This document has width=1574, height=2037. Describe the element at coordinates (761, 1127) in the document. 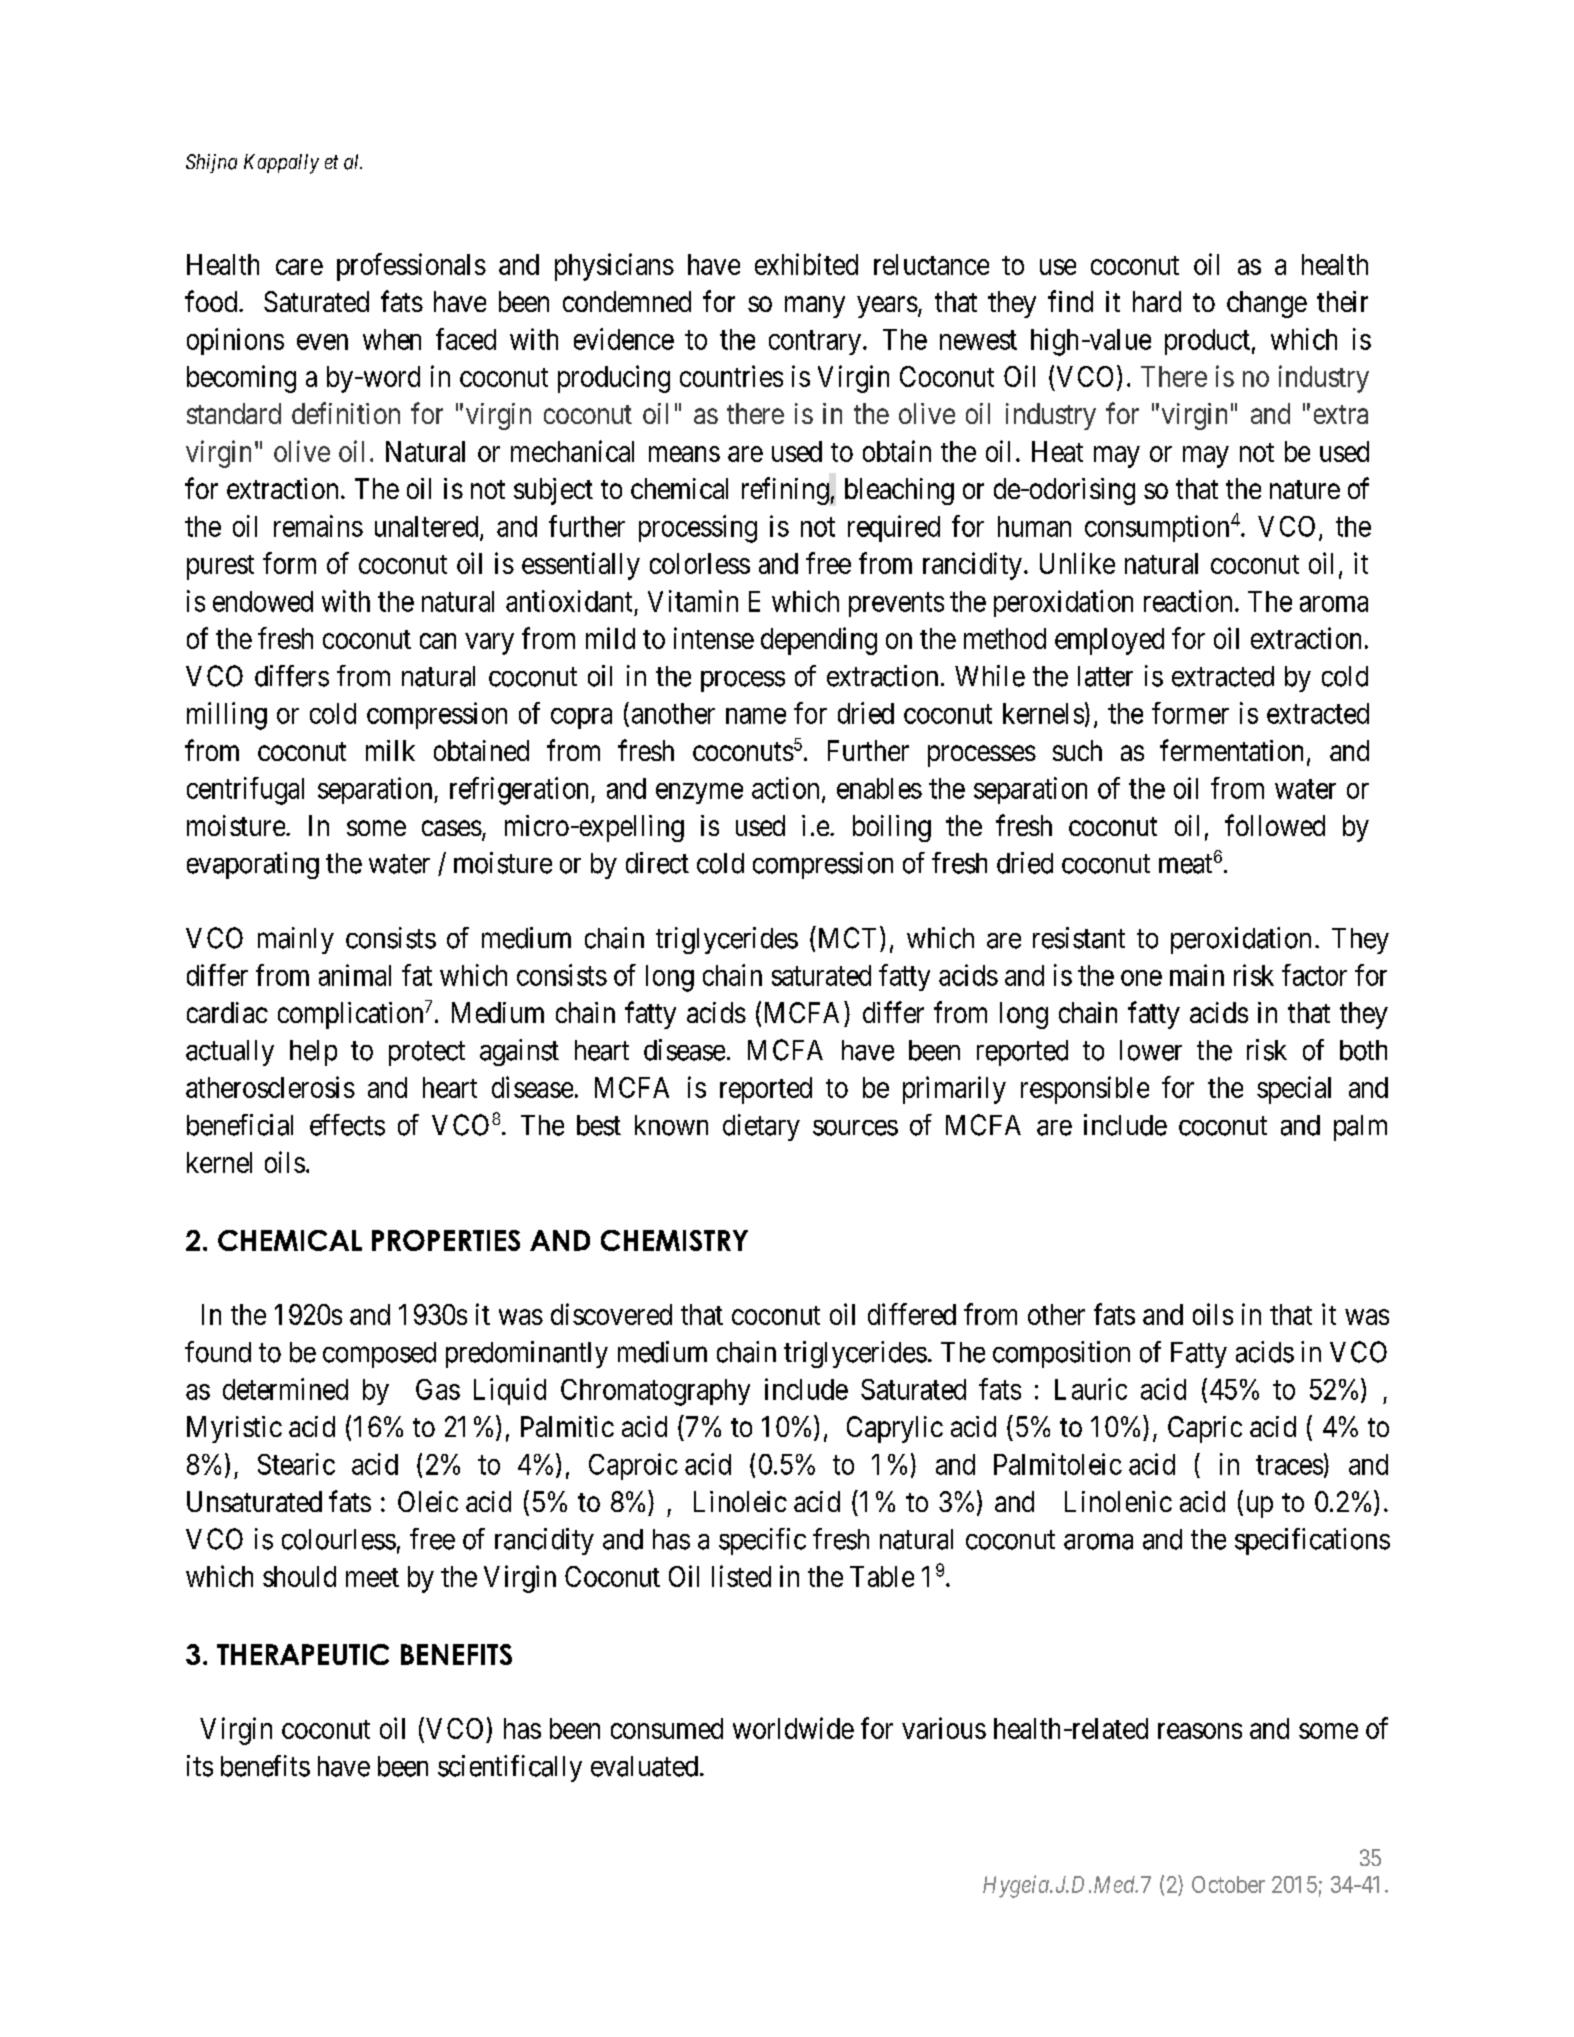

I see `dietary` at that location.
